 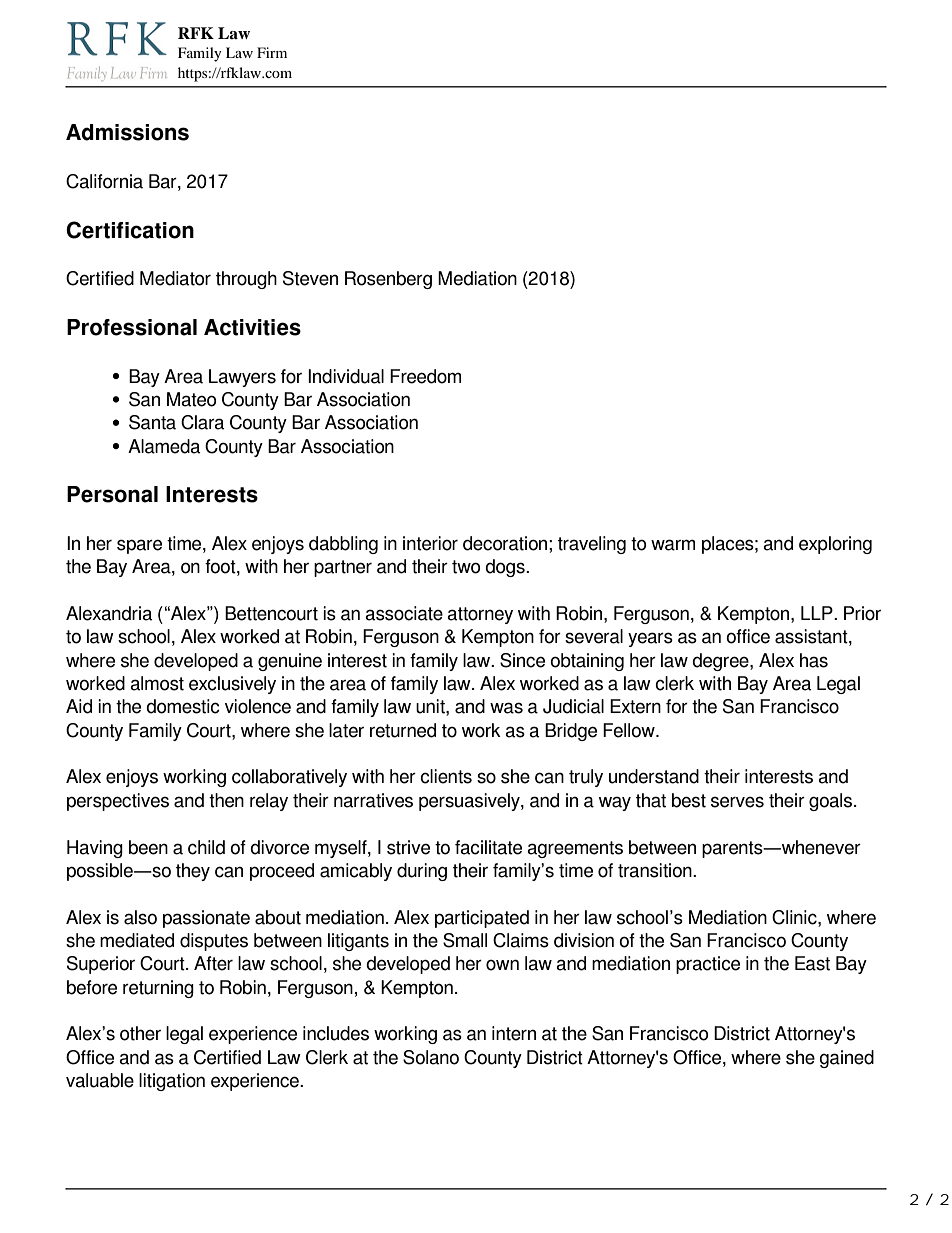 I want to click on serves, so click(x=737, y=802).
